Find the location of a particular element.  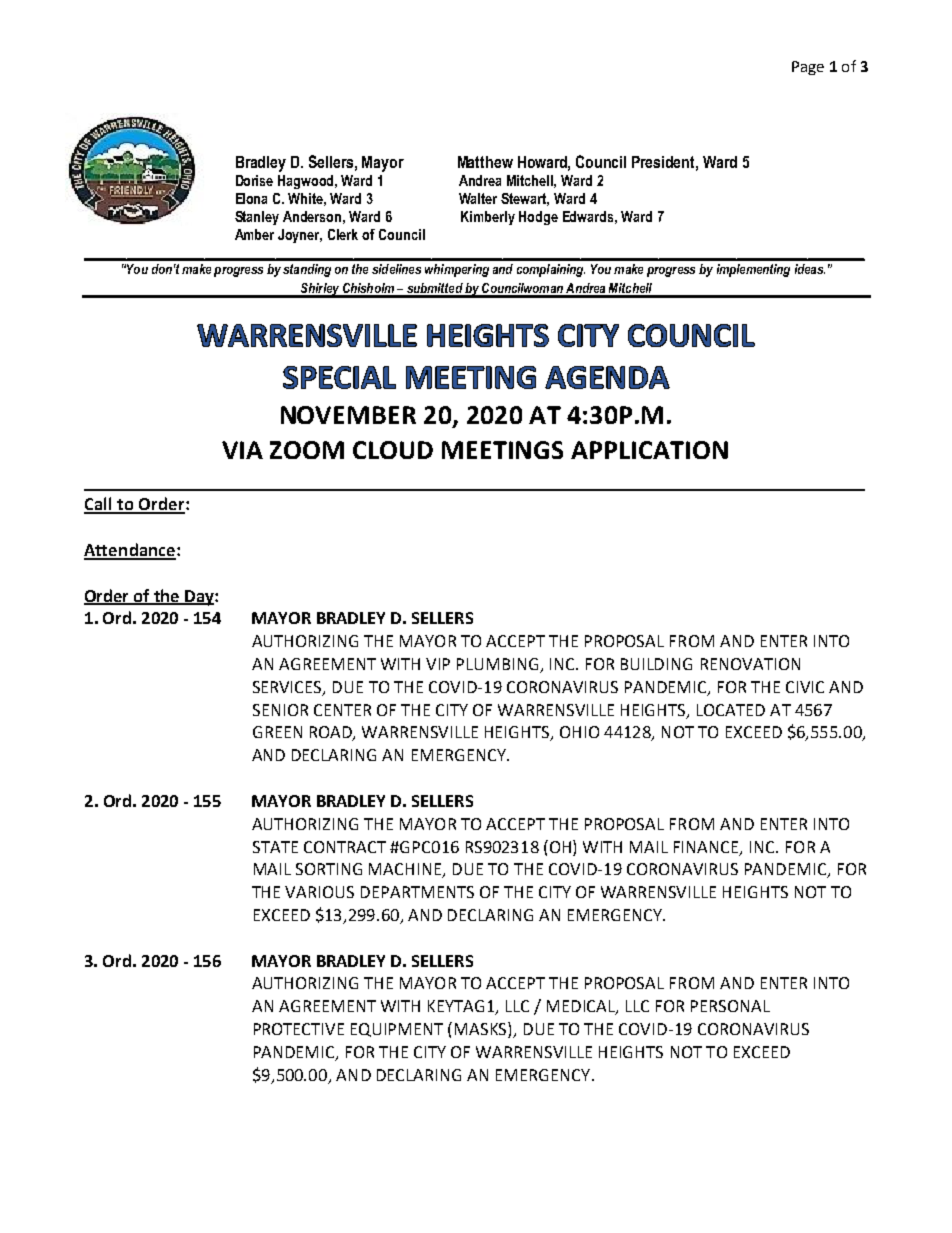

LOCATED is located at coordinates (731, 710).
